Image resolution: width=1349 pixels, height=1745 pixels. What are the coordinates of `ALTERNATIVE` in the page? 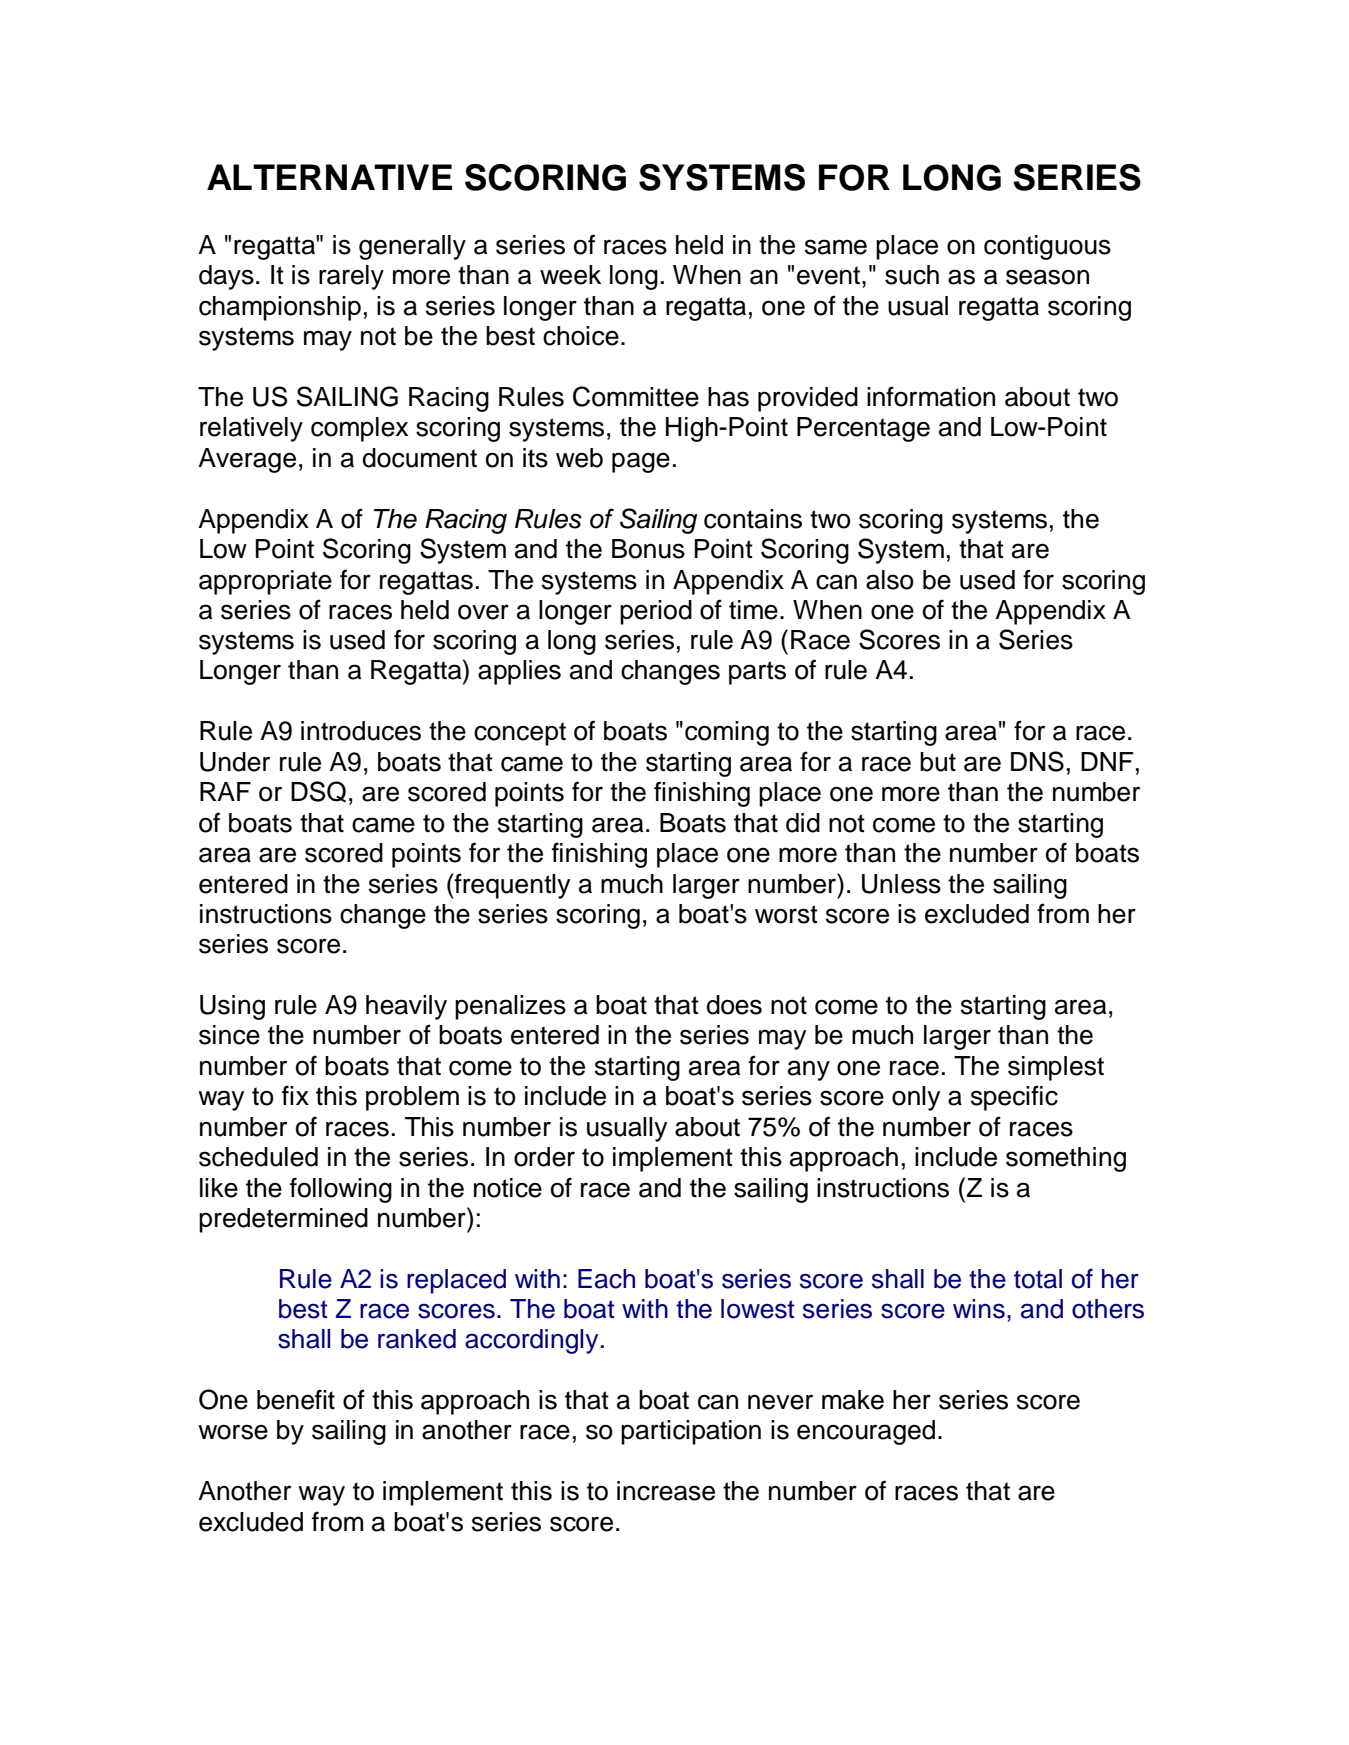 It's located at (329, 177).
